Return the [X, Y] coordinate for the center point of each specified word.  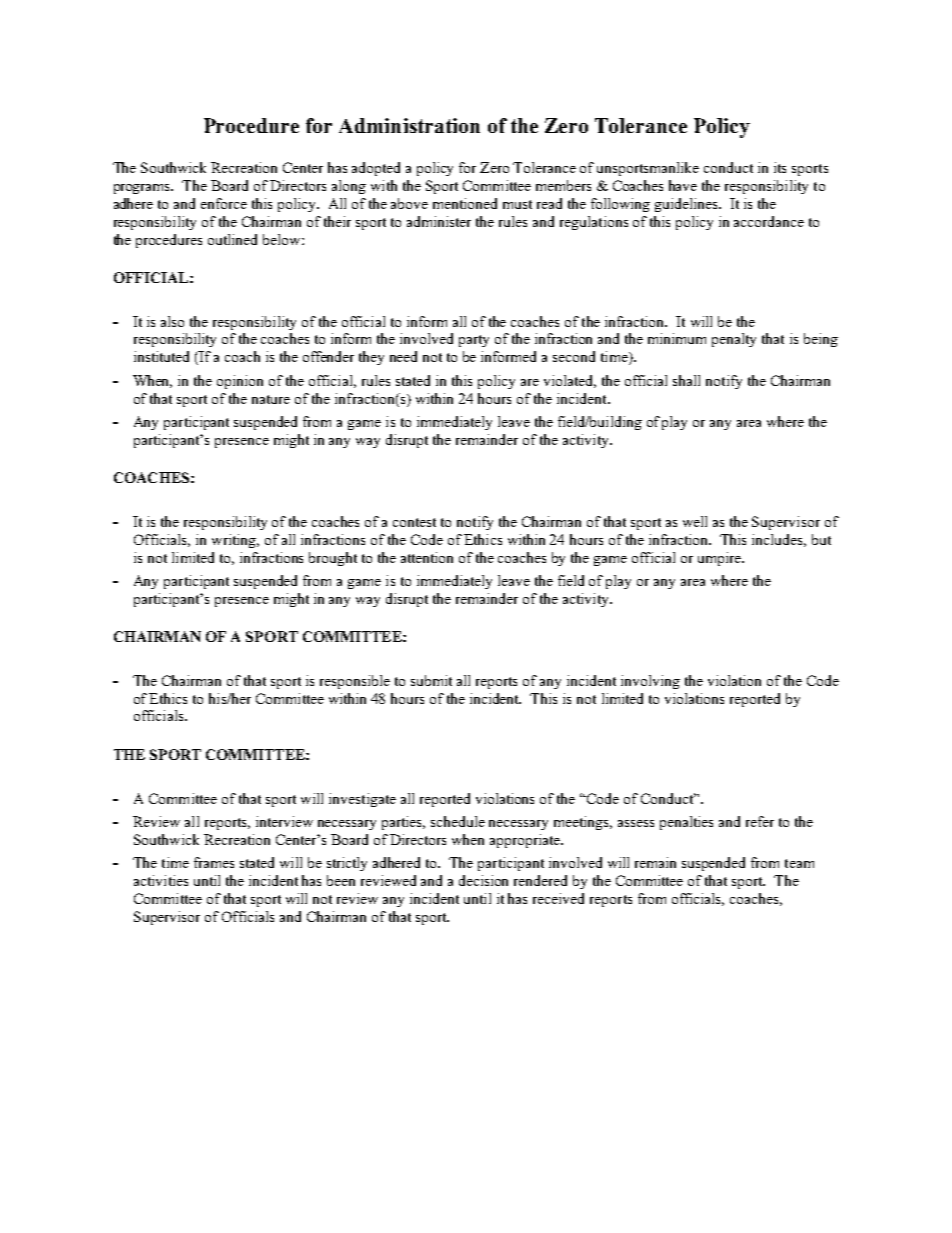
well [695, 521]
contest [414, 522]
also [172, 321]
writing [235, 541]
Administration [409, 125]
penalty [734, 340]
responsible [355, 682]
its [780, 167]
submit [431, 680]
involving [650, 682]
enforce [224, 203]
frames [214, 862]
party [474, 341]
